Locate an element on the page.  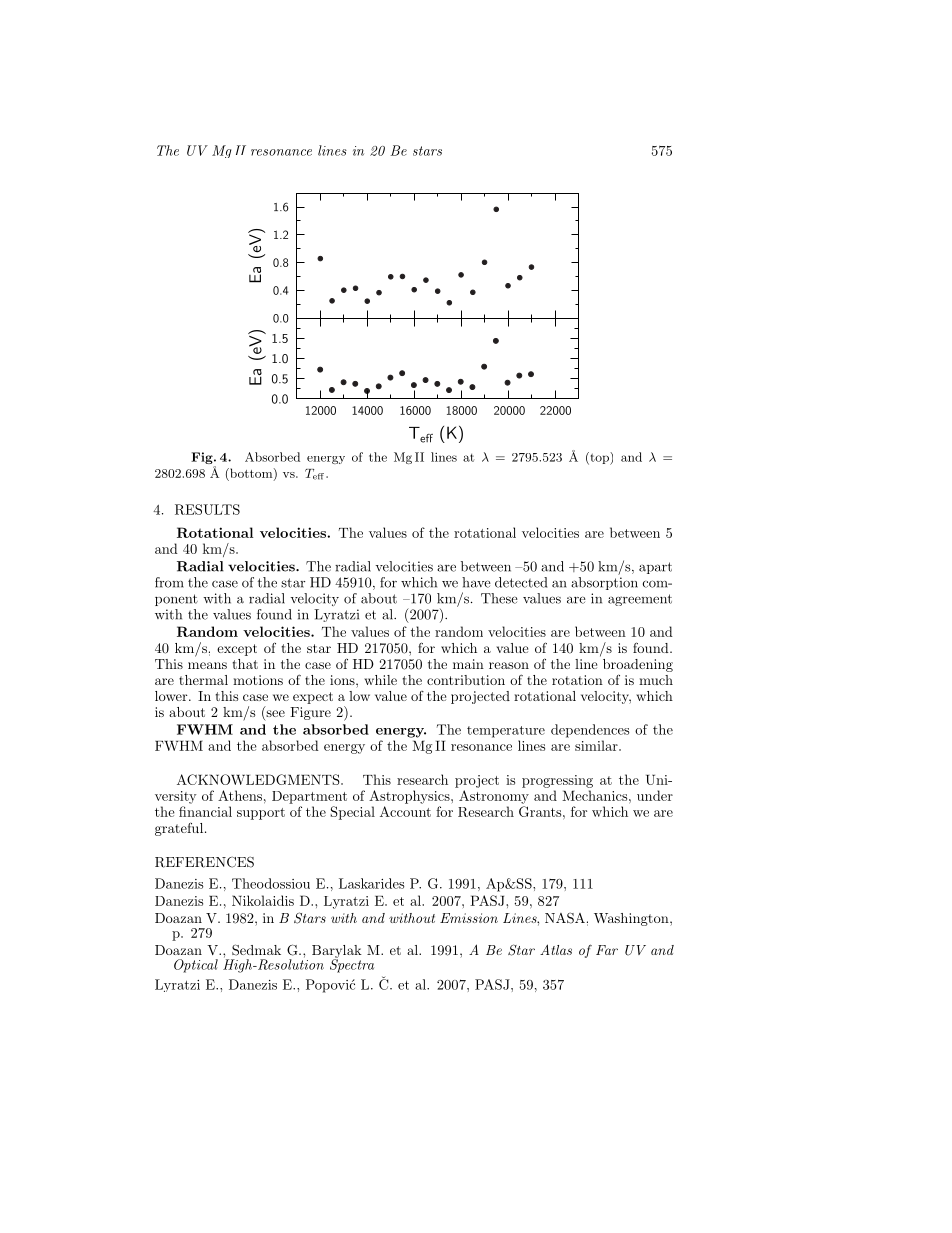
NASA is located at coordinates (565, 918).
